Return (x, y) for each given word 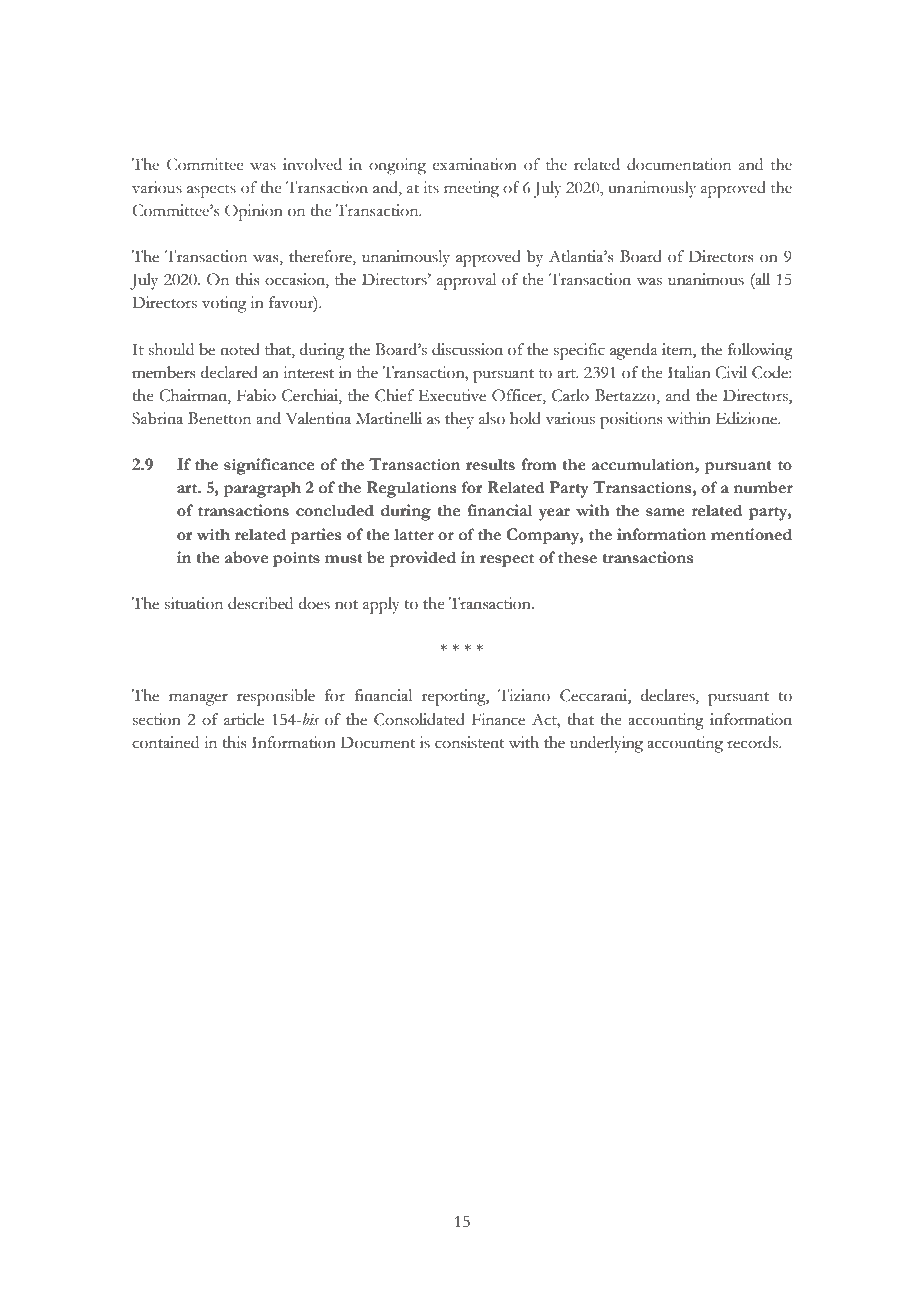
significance (269, 466)
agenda (634, 351)
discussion (467, 349)
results (490, 464)
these (577, 557)
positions (631, 420)
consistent (469, 742)
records (753, 742)
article (244, 719)
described (260, 603)
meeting (471, 189)
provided (423, 559)
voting (224, 304)
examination (475, 164)
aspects (211, 191)
